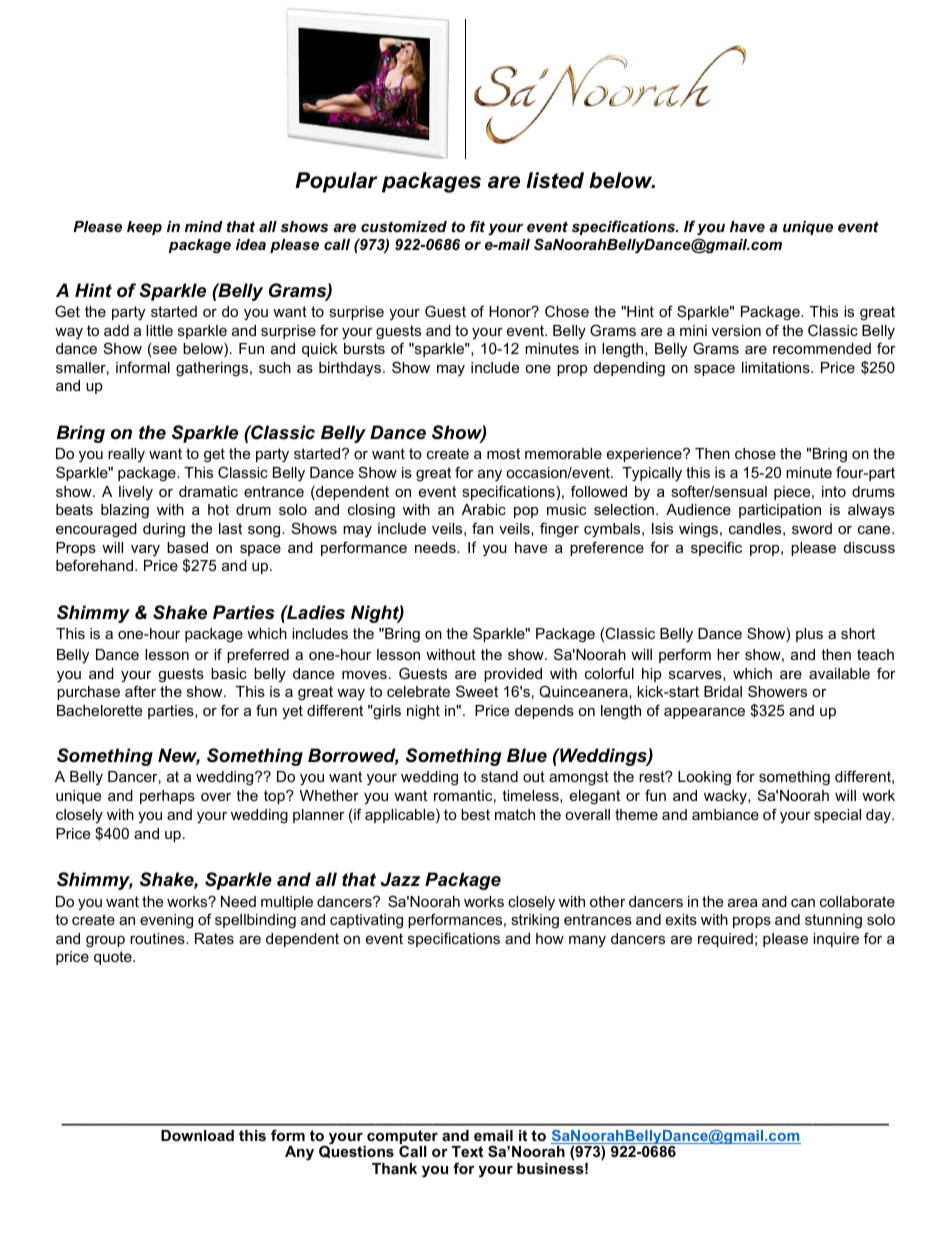 This image has width=952, height=1233. I want to click on version, so click(736, 330).
